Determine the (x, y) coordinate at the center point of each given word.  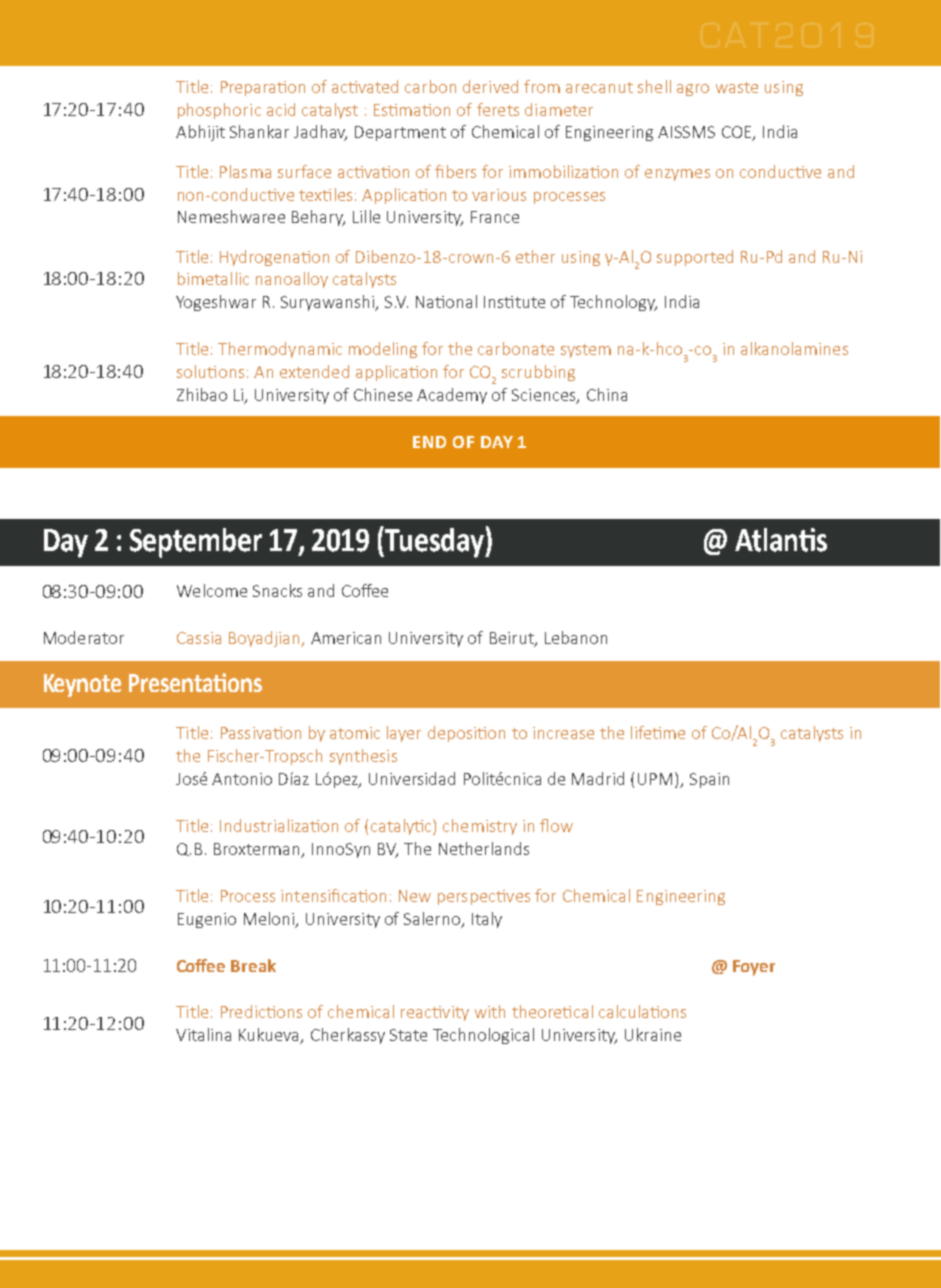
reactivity (435, 1013)
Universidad (412, 778)
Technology (613, 303)
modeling (383, 350)
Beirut (513, 639)
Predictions (261, 1011)
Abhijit (200, 133)
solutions (210, 371)
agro (693, 90)
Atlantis (781, 540)
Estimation (412, 110)
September (196, 543)
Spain (709, 780)
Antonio (242, 779)
